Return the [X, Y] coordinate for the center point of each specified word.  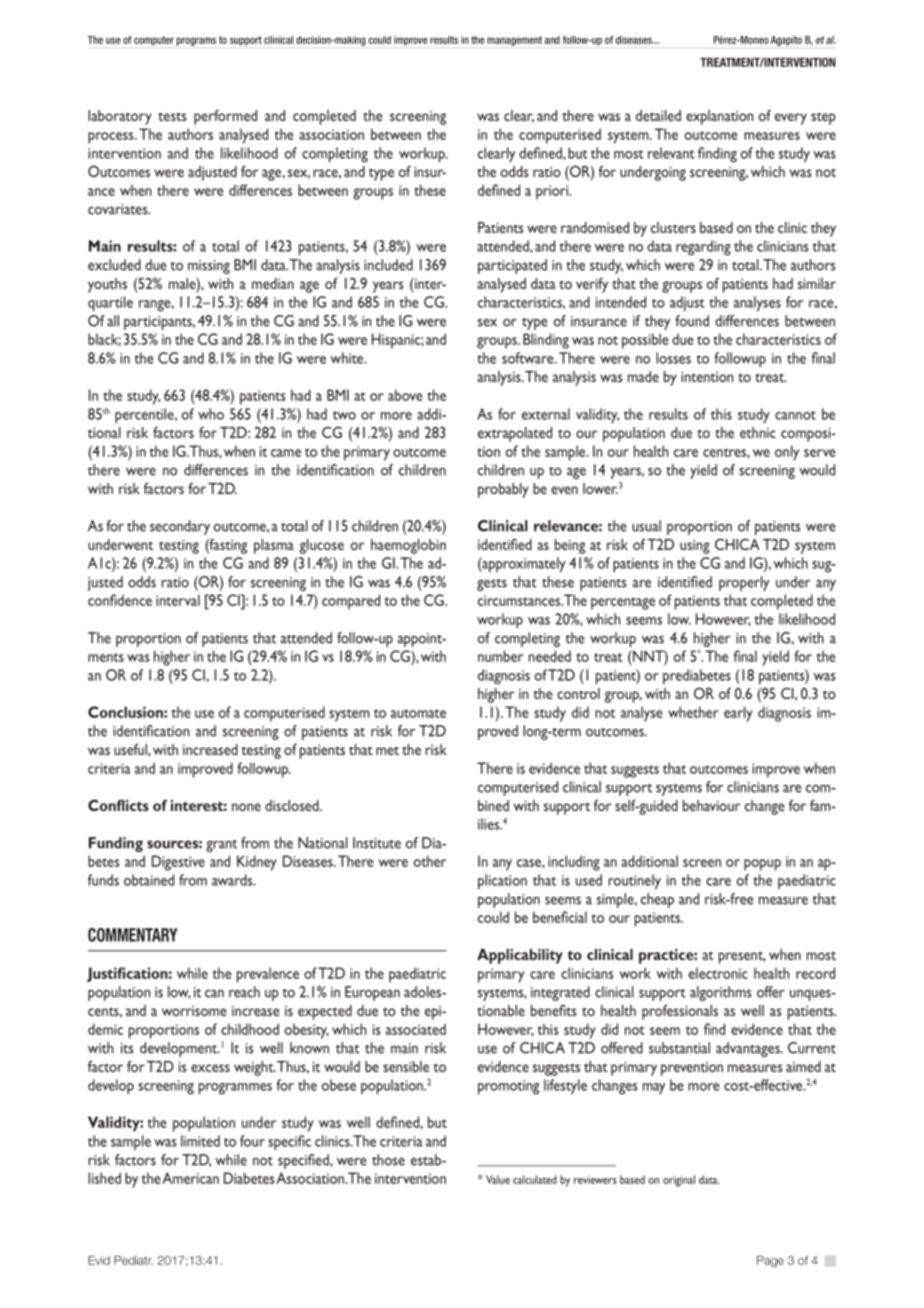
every [791, 119]
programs [196, 41]
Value [498, 1179]
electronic [718, 973]
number [500, 656]
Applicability [520, 956]
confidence [120, 600]
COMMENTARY [133, 935]
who [211, 414]
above [405, 395]
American [190, 1178]
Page [770, 1262]
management [514, 41]
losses [673, 358]
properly [744, 583]
